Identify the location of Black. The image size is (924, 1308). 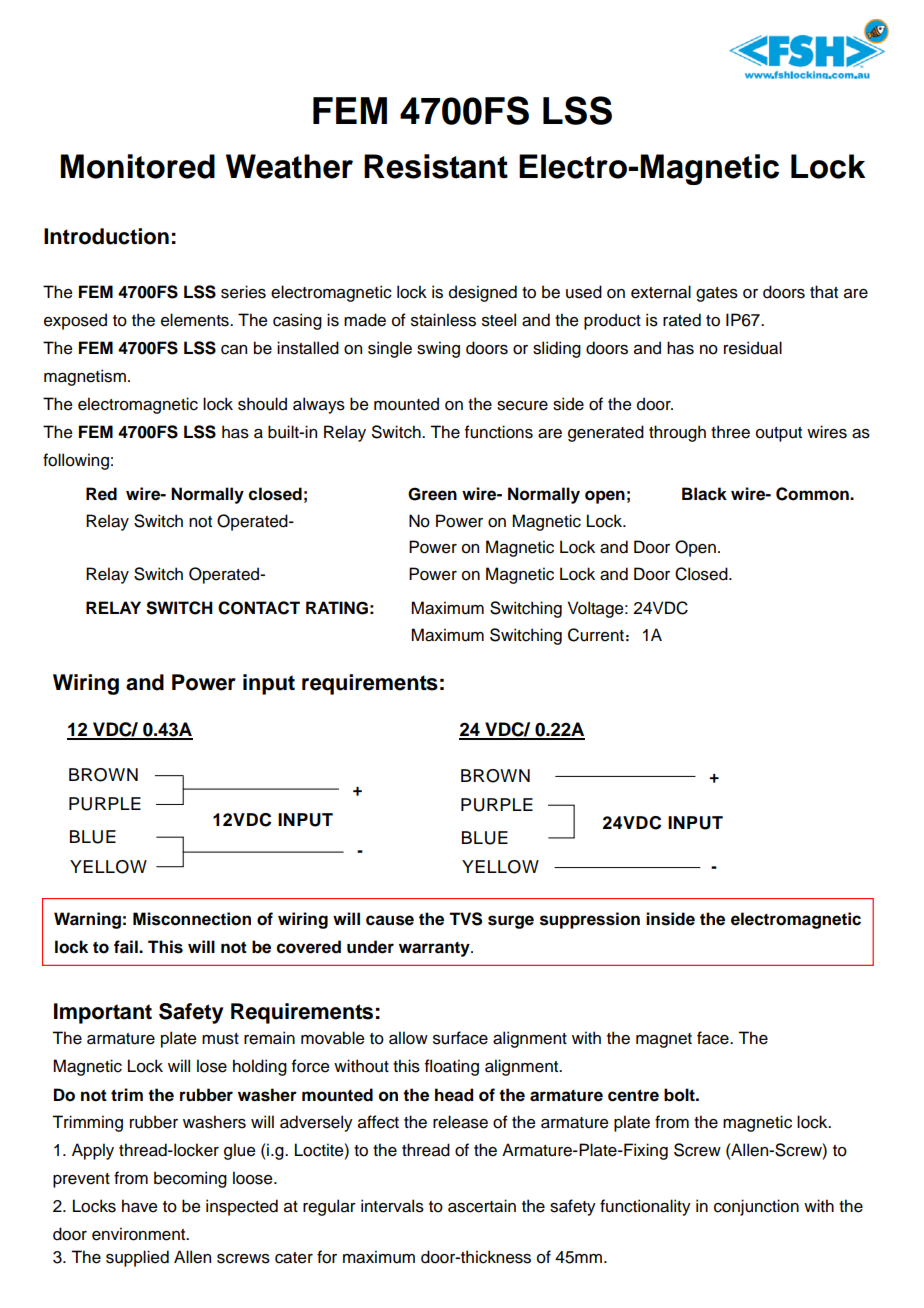
(704, 494).
